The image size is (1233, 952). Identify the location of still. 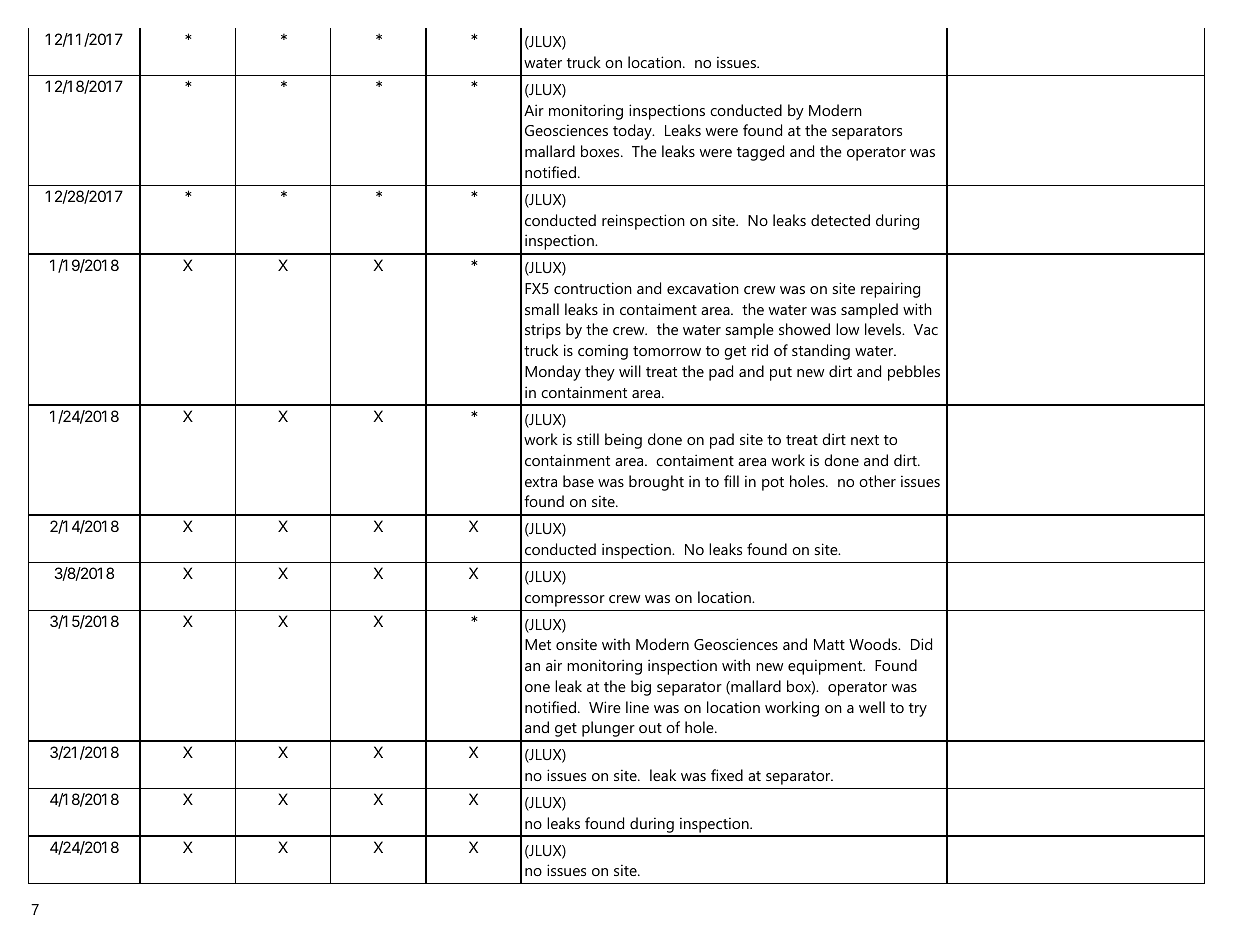
(588, 439).
